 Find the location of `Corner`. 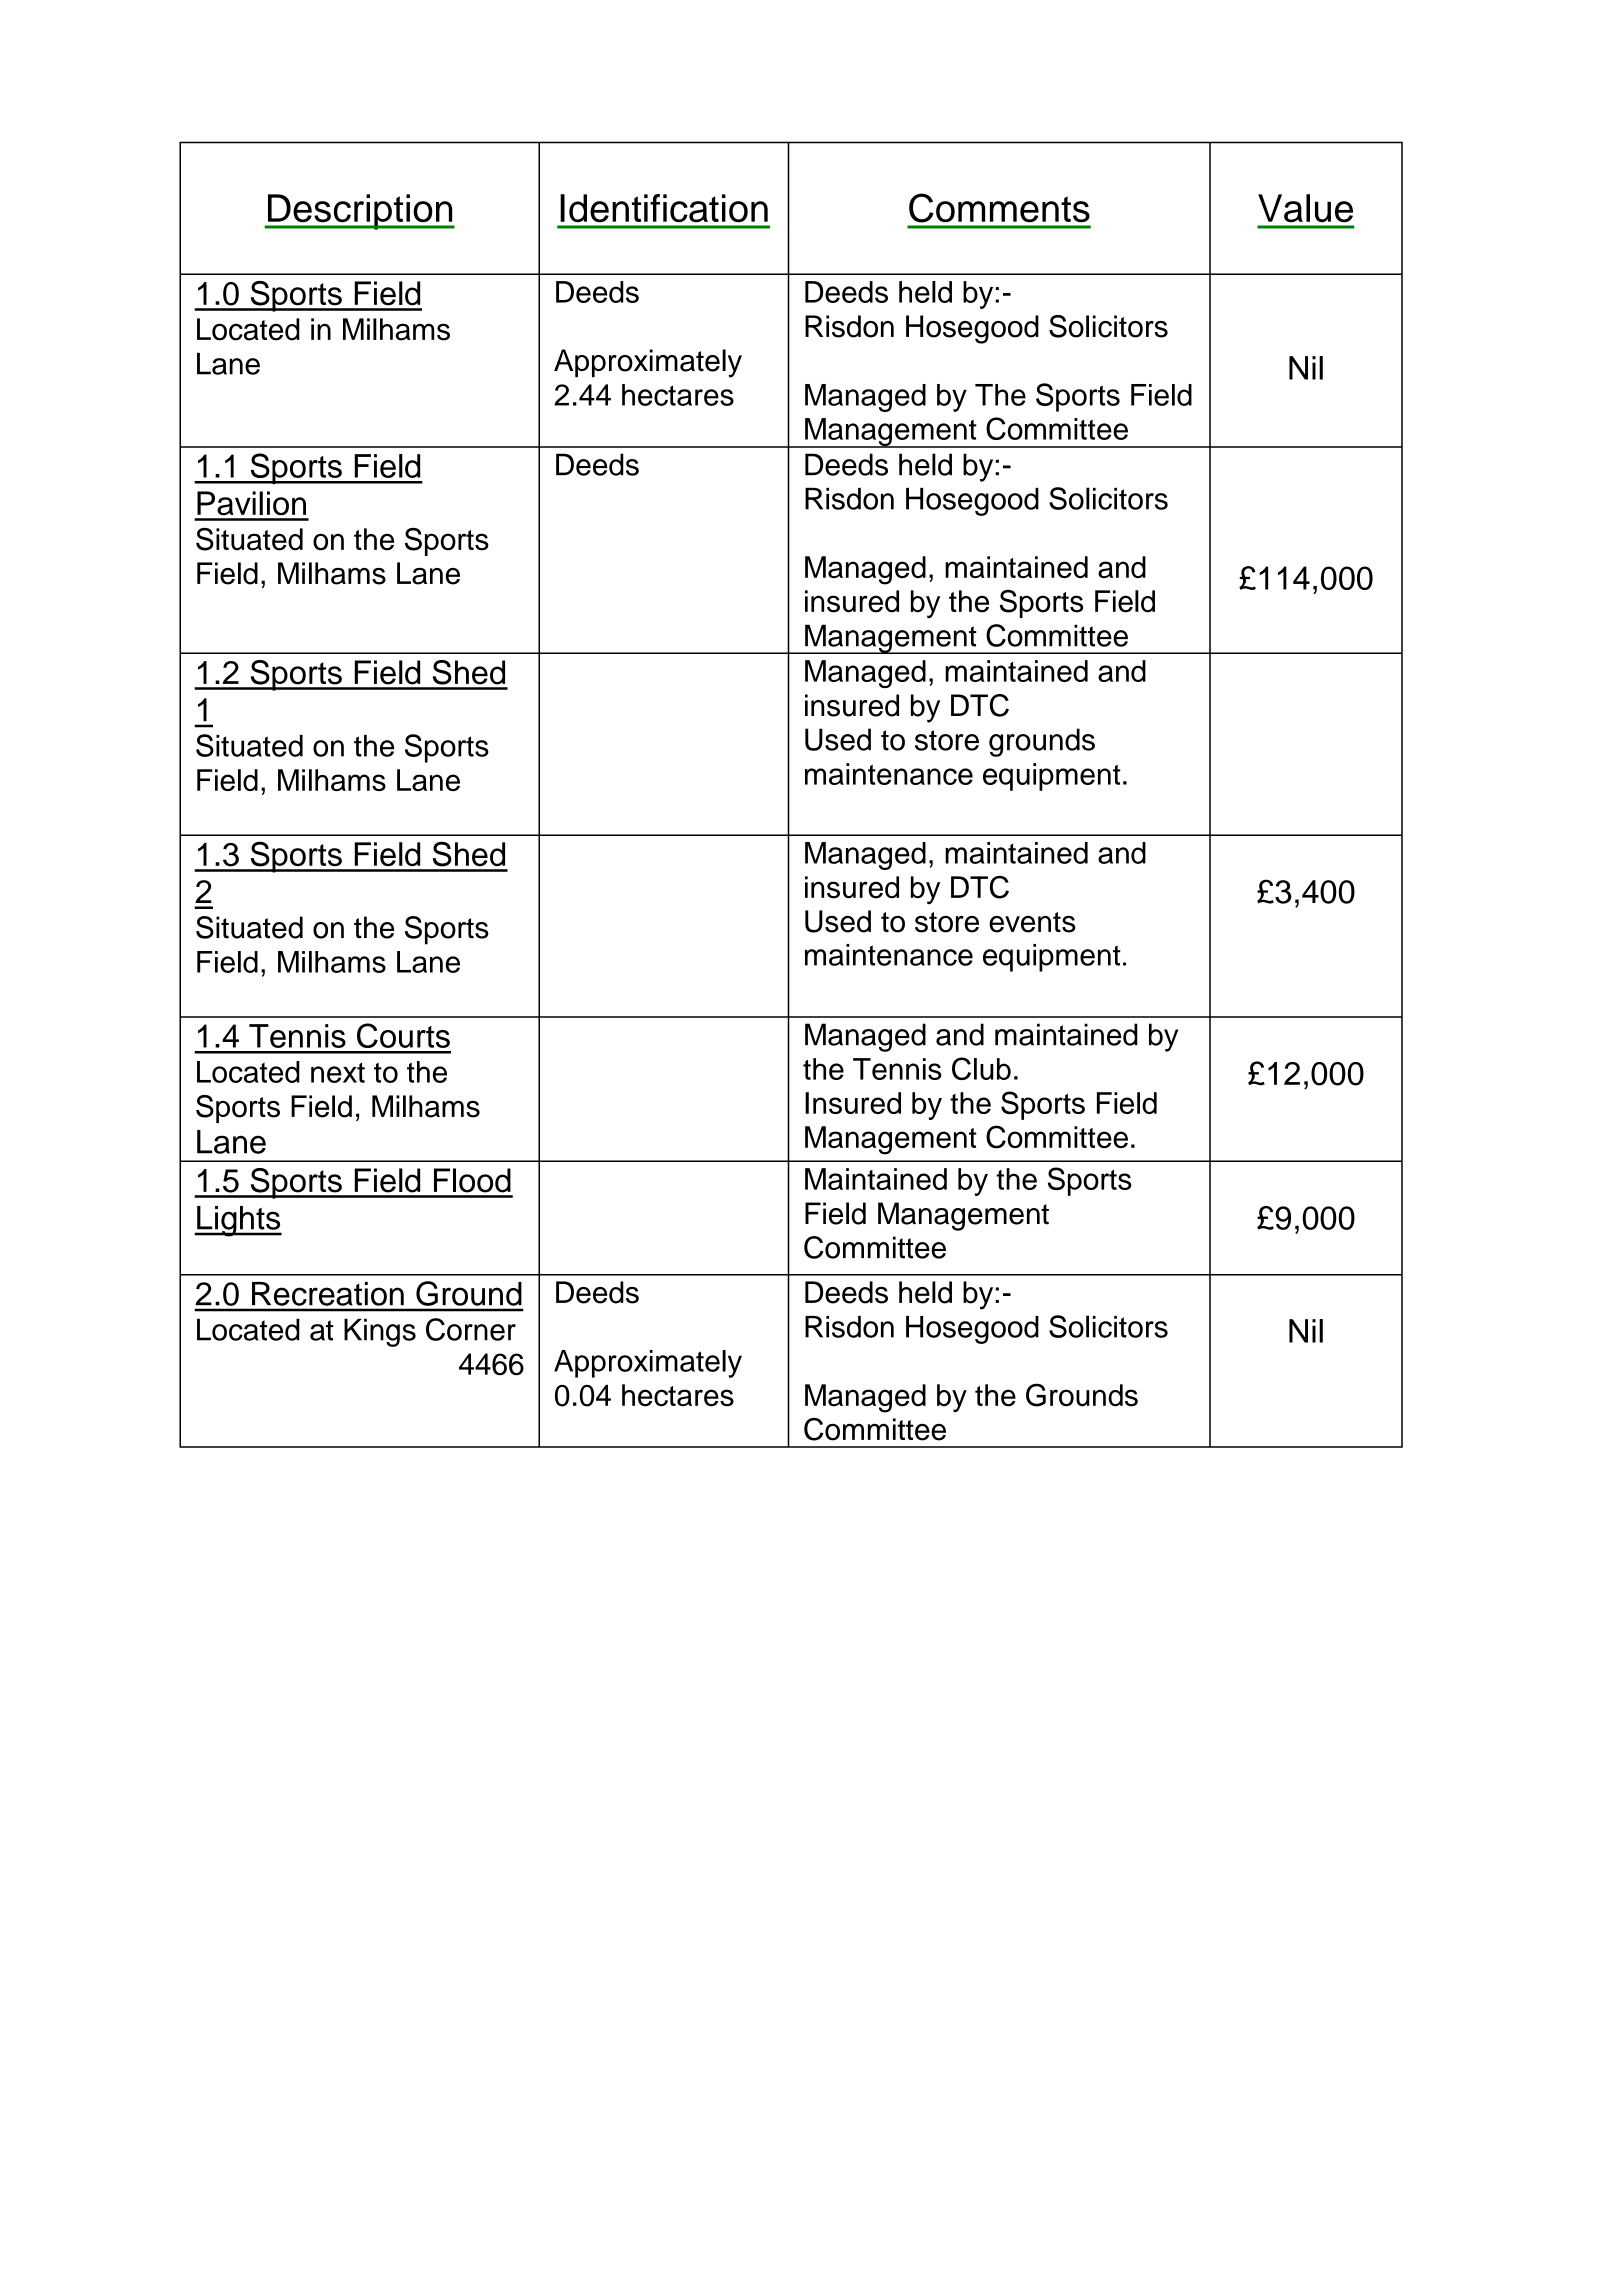

Corner is located at coordinates (471, 1329).
